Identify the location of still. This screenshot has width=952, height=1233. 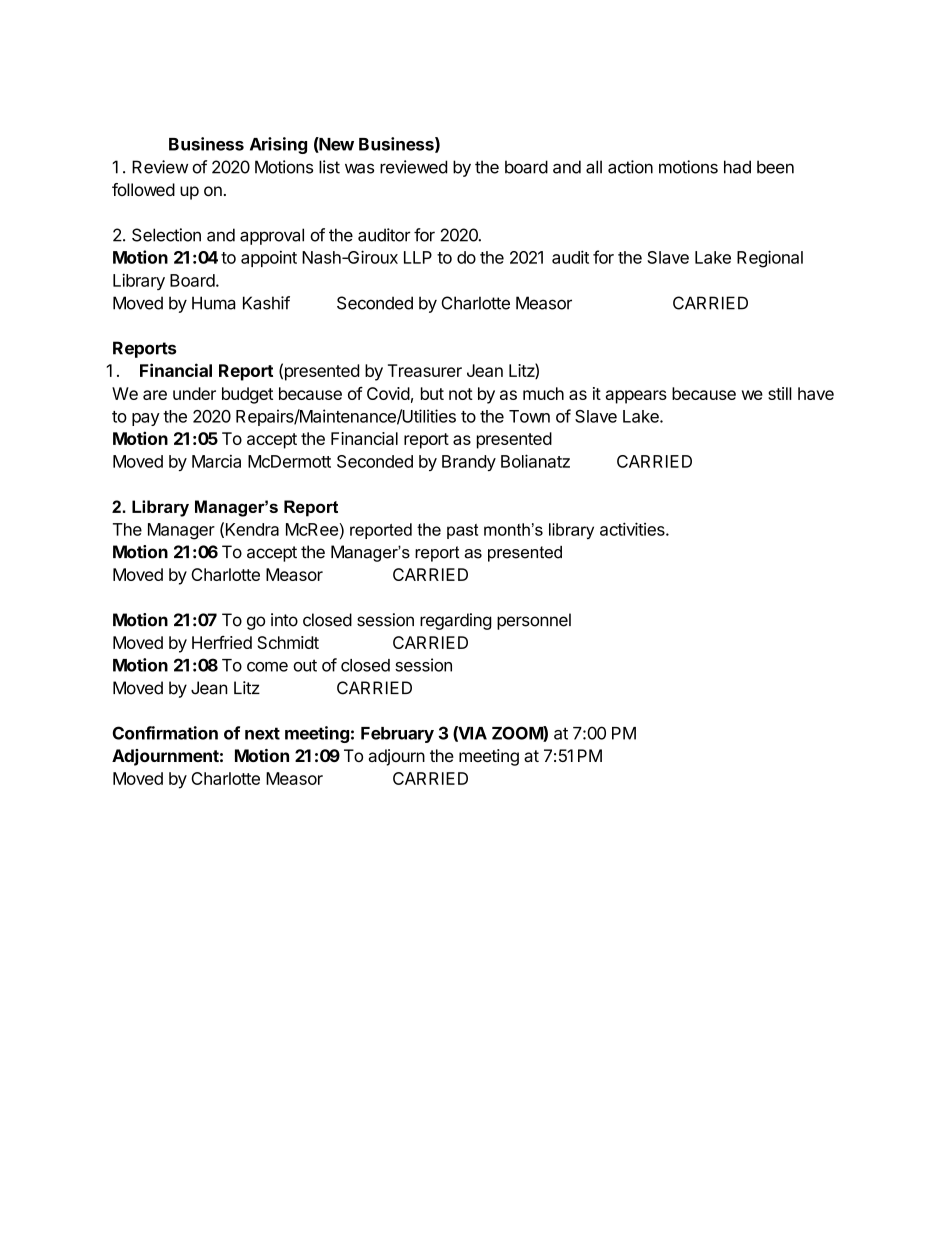
(780, 393).
